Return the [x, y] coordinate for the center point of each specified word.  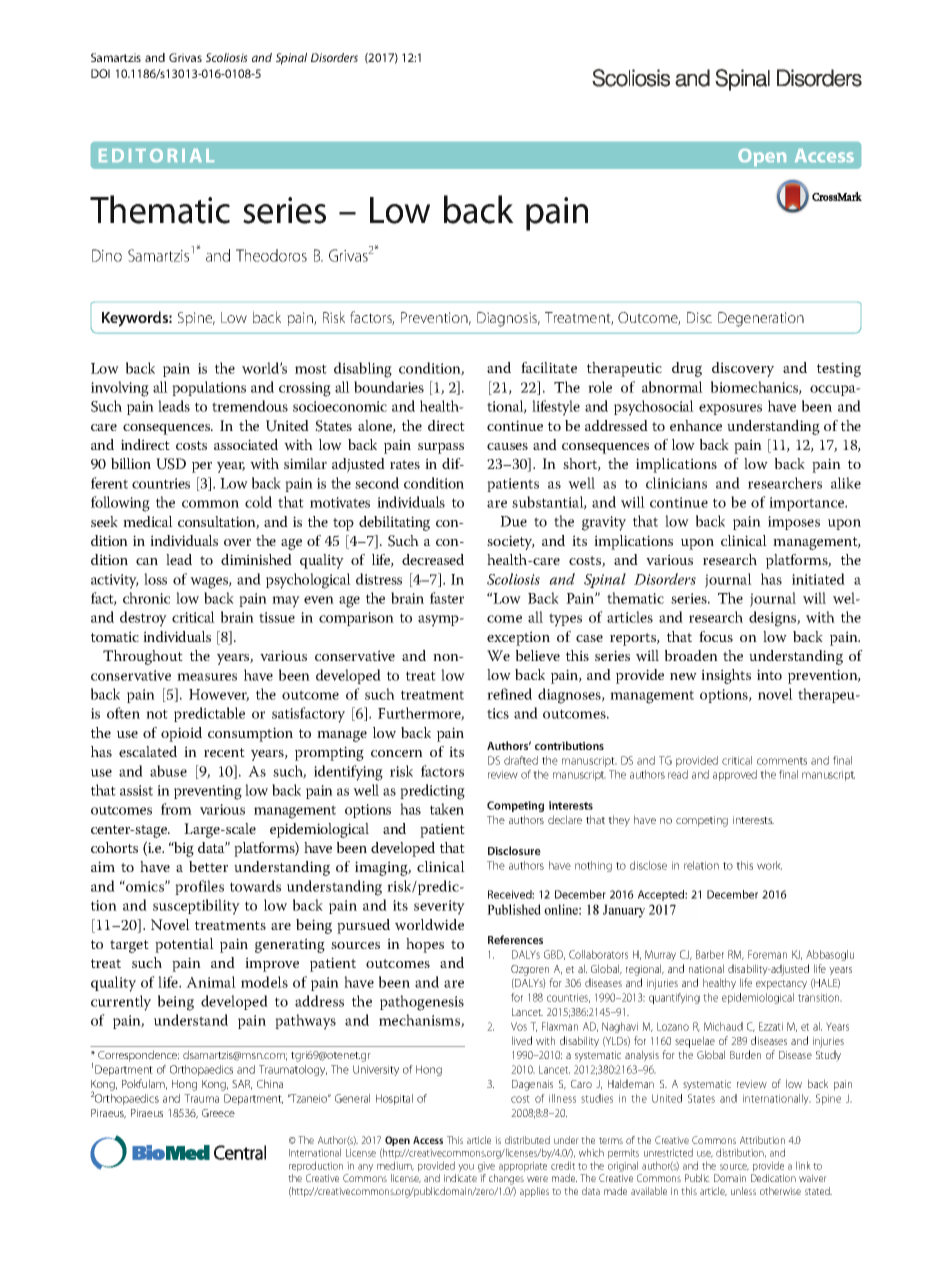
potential [184, 945]
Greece [218, 1113]
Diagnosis [508, 319]
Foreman [767, 954]
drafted [521, 760]
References [515, 939]
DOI [100, 73]
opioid [181, 734]
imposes [794, 523]
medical [148, 521]
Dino [107, 255]
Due [513, 521]
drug [687, 369]
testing [839, 369]
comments [782, 761]
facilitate [549, 367]
